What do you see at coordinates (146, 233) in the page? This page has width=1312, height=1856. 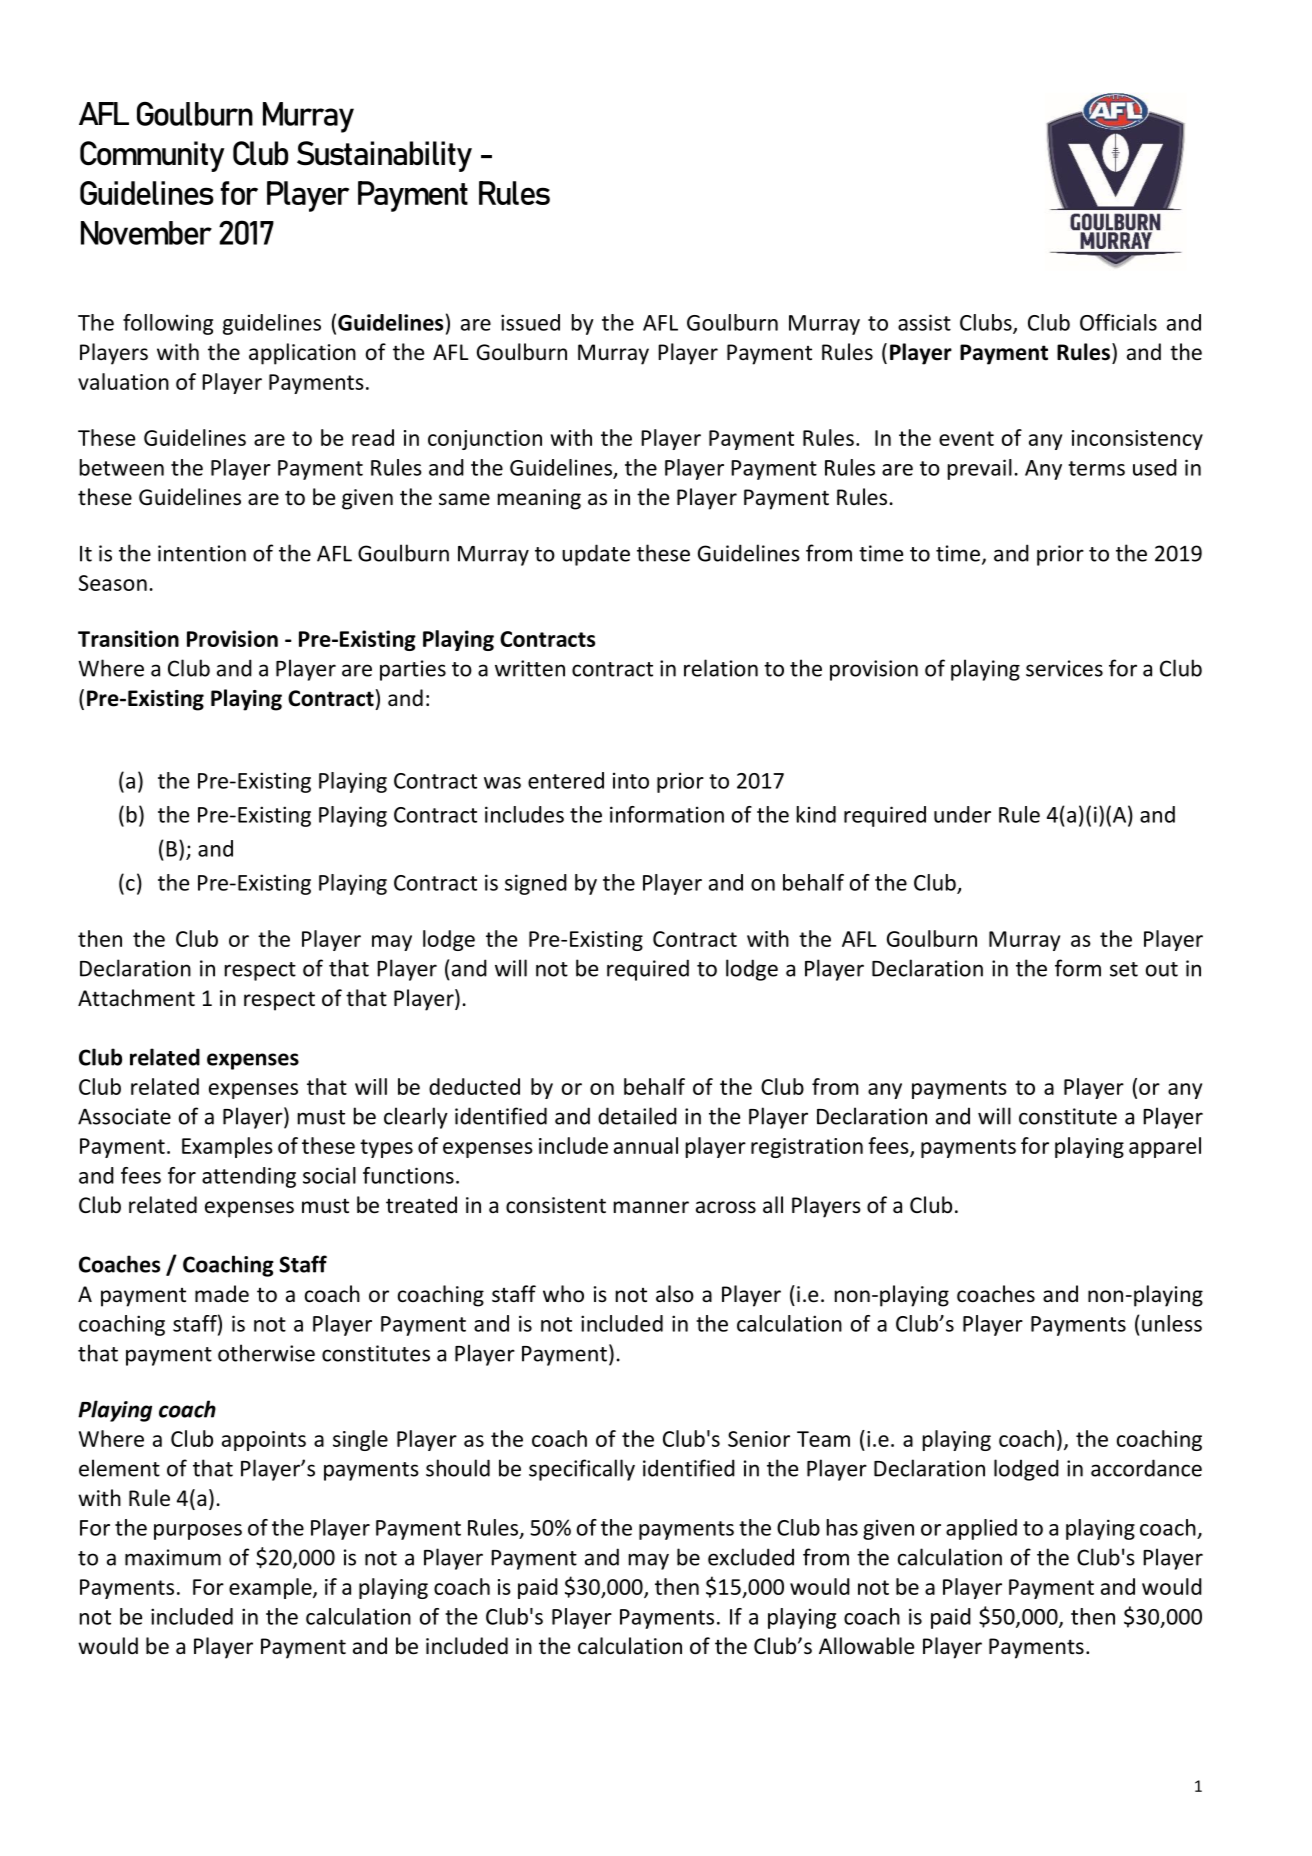 I see `November` at bounding box center [146, 233].
